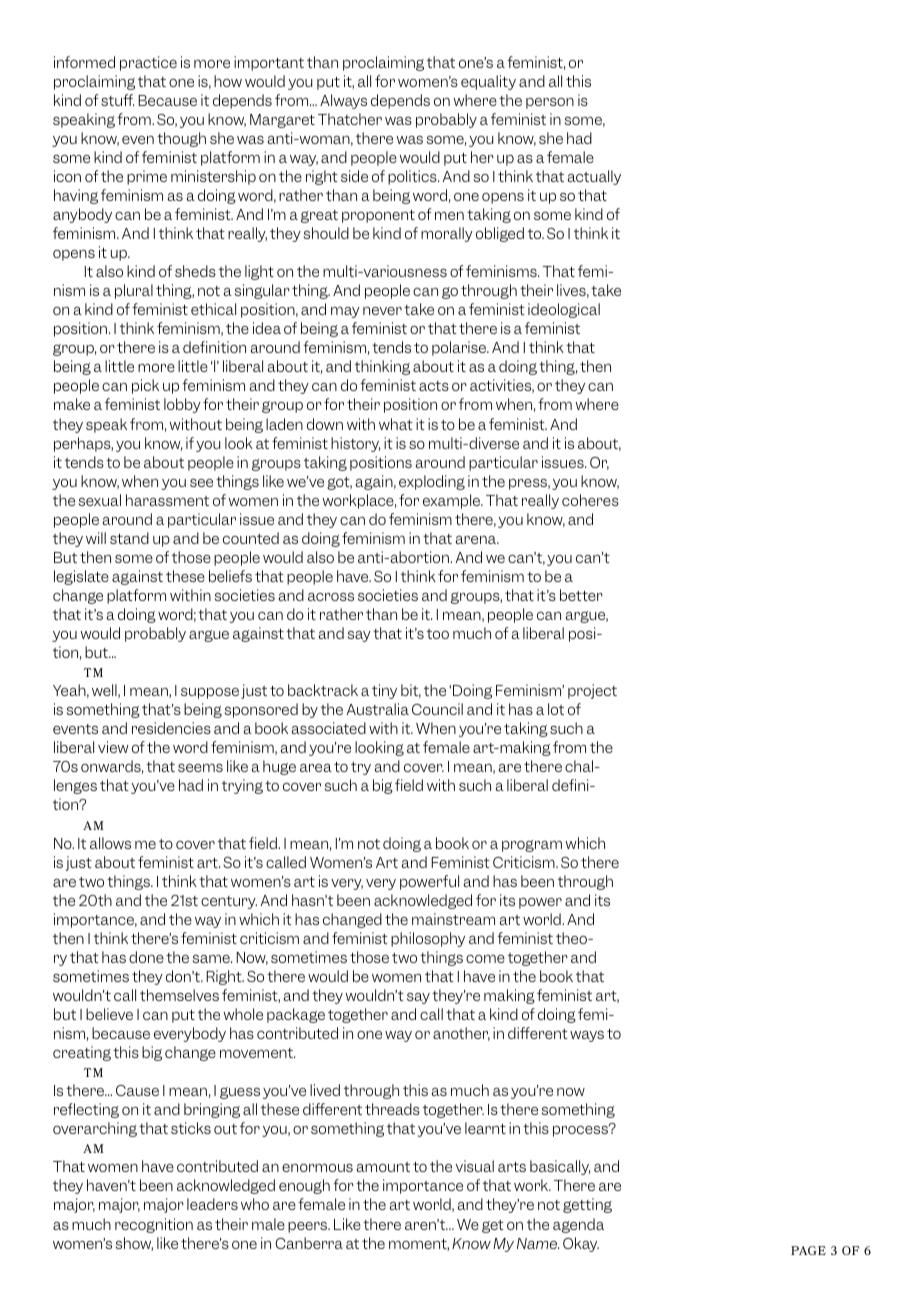 The width and height of the image is (924, 1308). I want to click on harassment, so click(167, 500).
